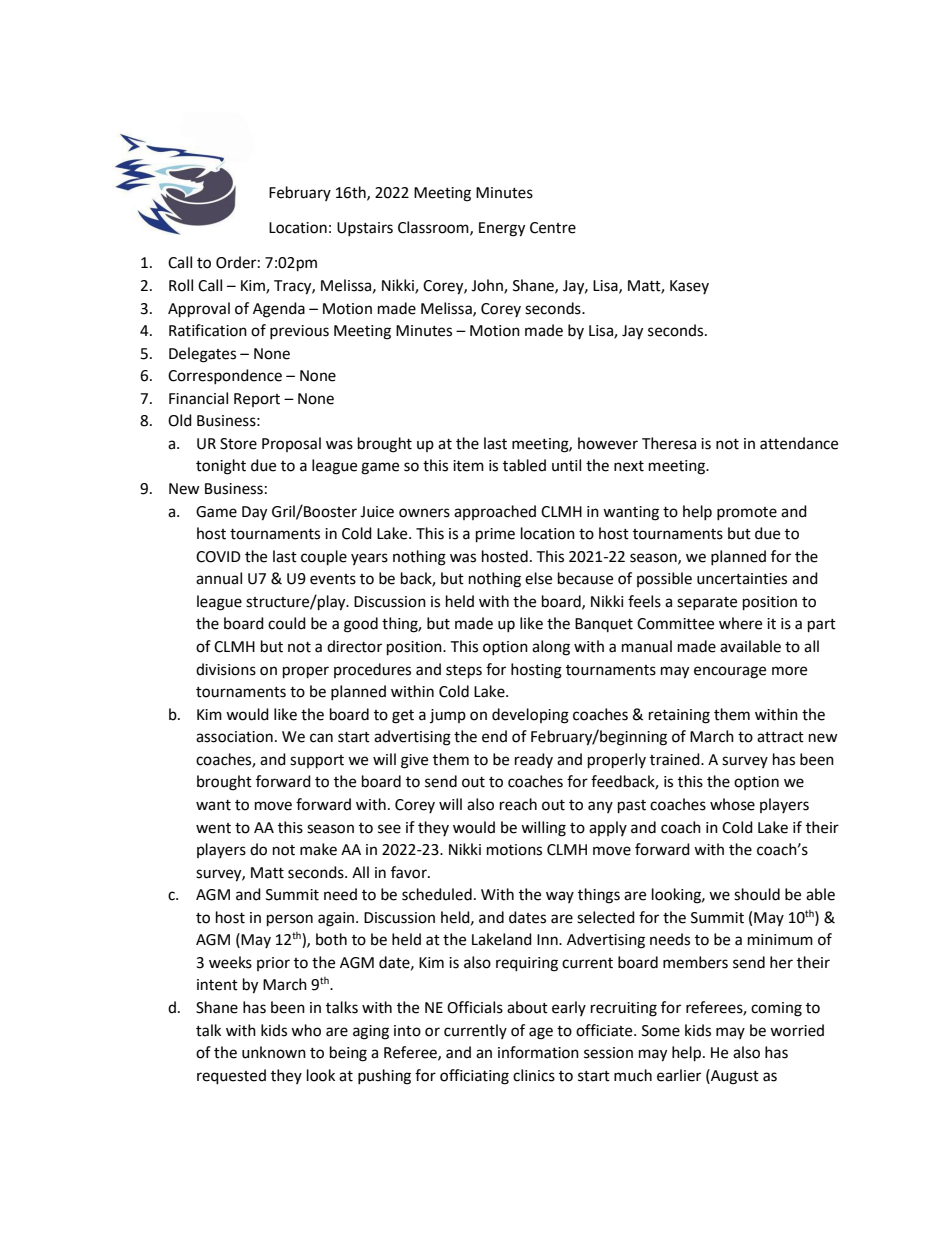  I want to click on Centre, so click(553, 228).
